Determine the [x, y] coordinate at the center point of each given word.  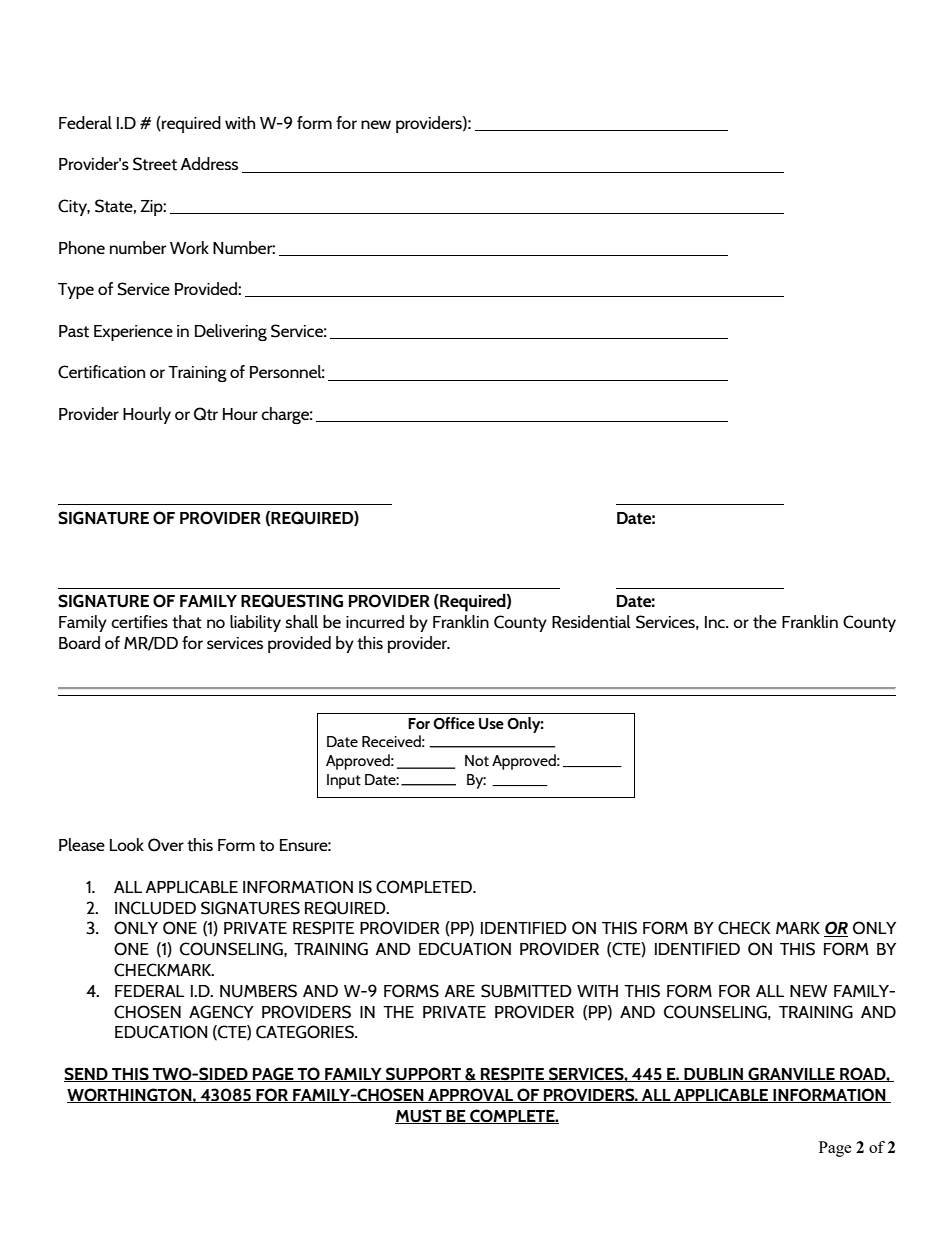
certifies [139, 622]
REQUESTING [292, 601]
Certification [101, 372]
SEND [87, 1074]
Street [155, 164]
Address [209, 163]
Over [166, 845]
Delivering [231, 332]
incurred [375, 621]
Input [344, 781]
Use [491, 724]
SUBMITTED [526, 991]
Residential [591, 622]
